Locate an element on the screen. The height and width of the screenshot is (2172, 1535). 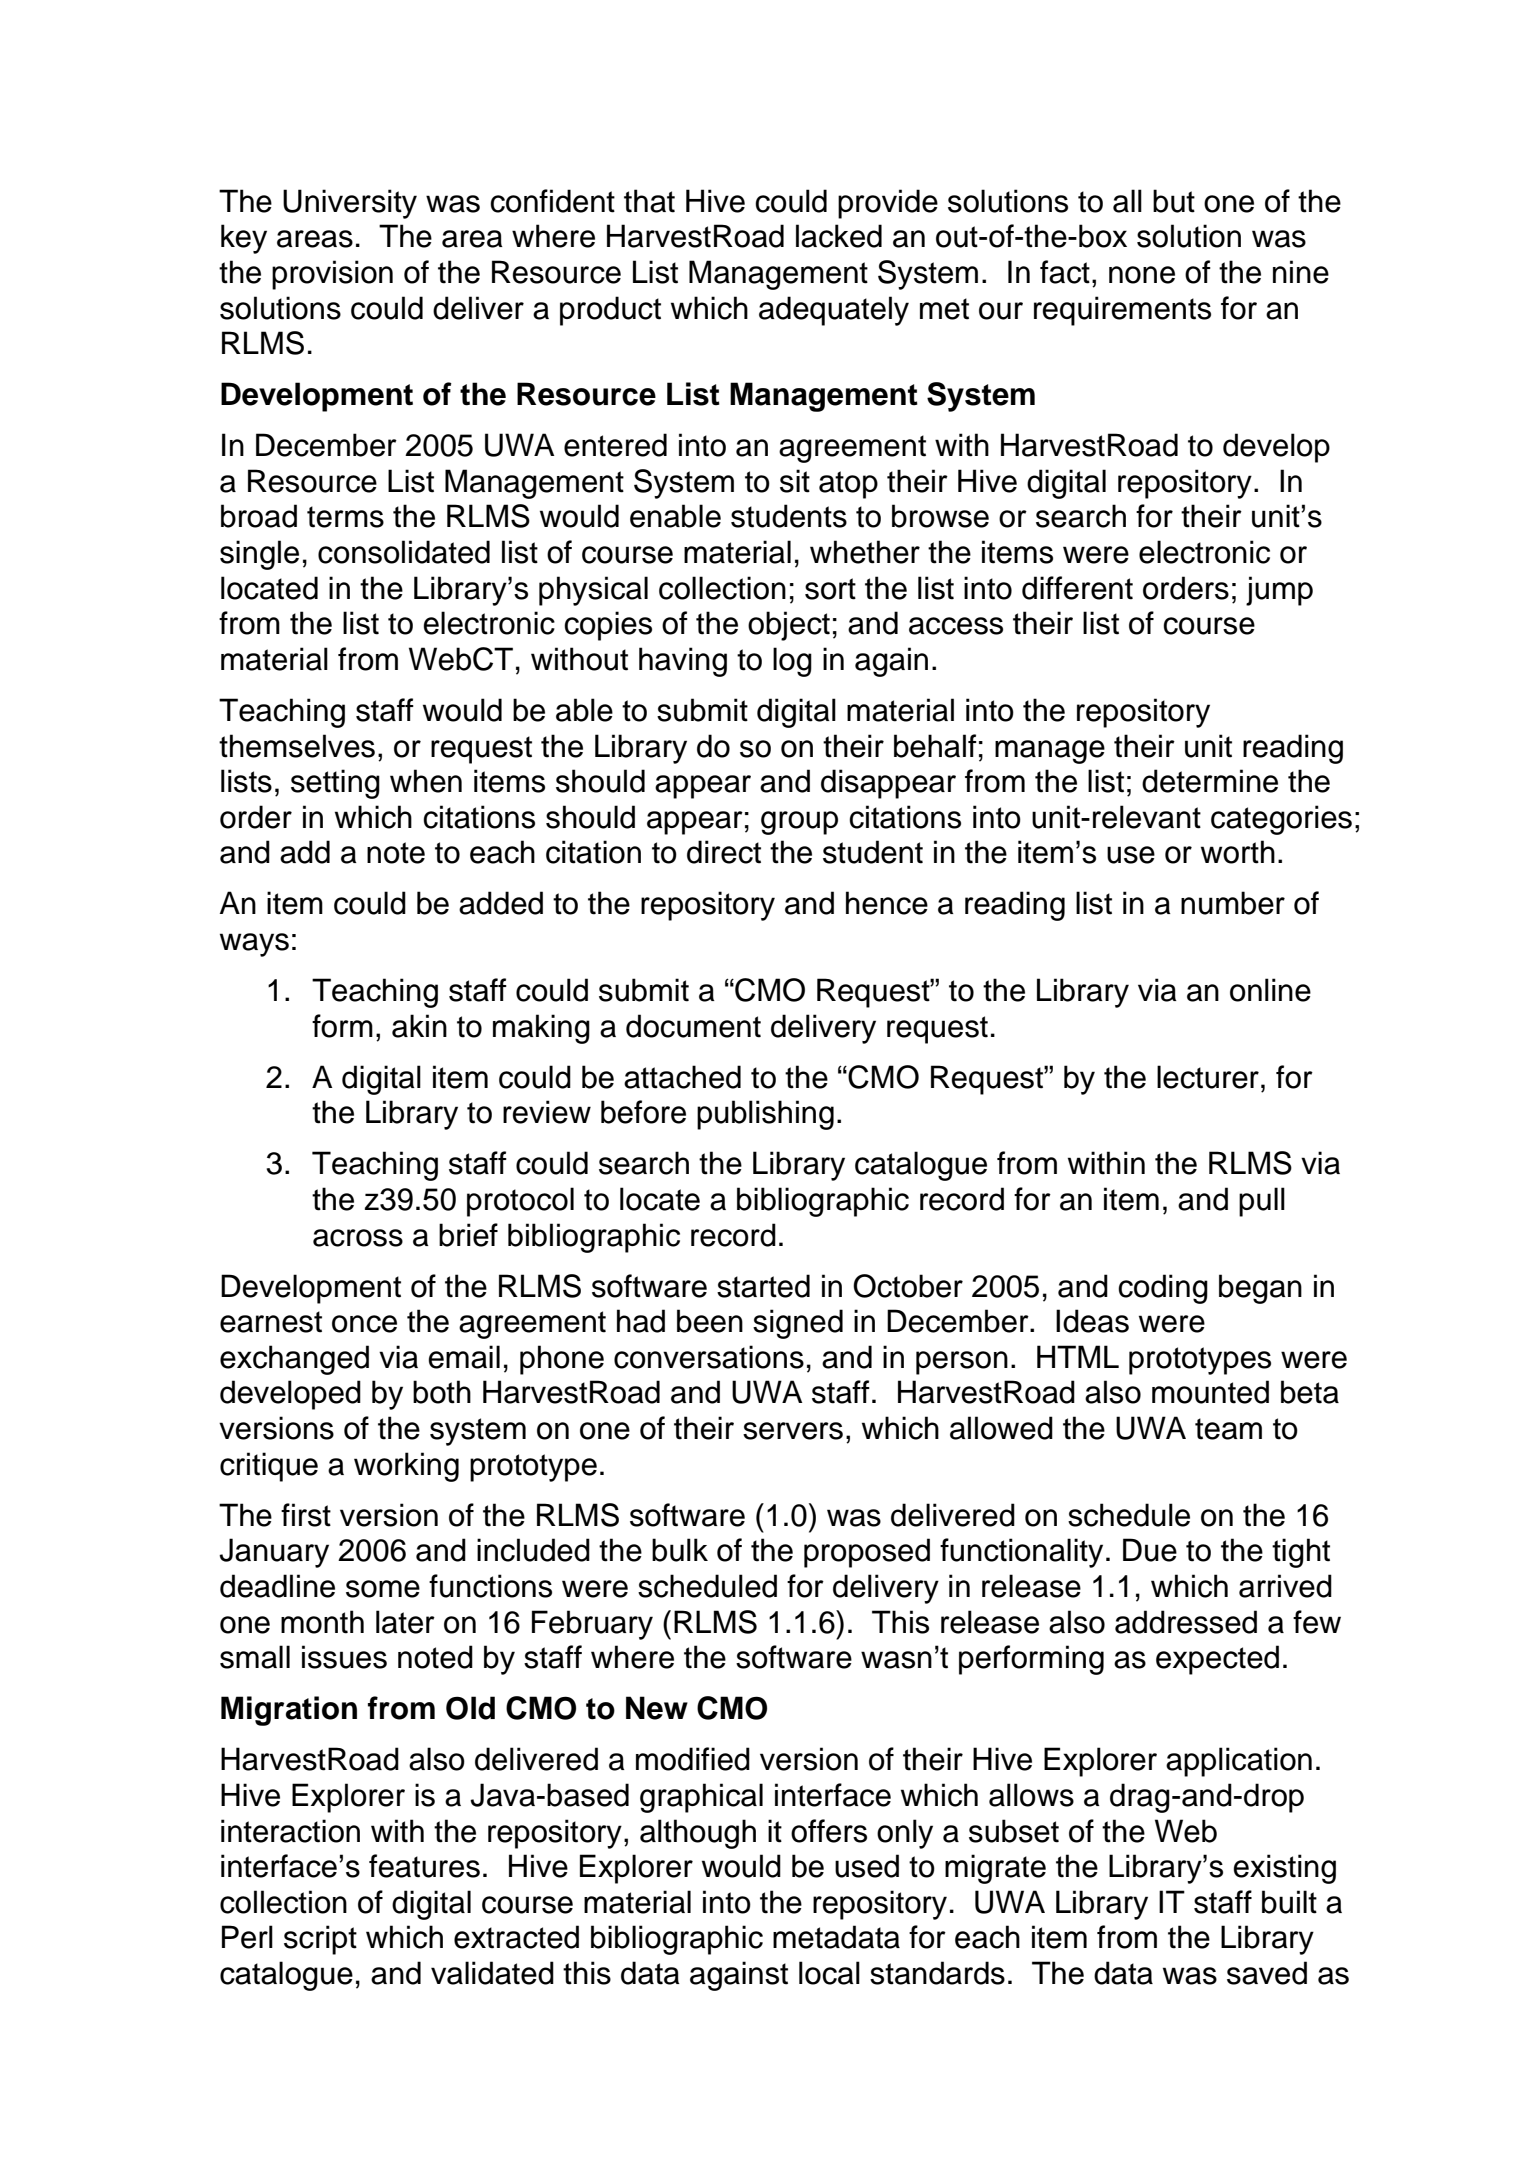
local is located at coordinates (829, 1973).
